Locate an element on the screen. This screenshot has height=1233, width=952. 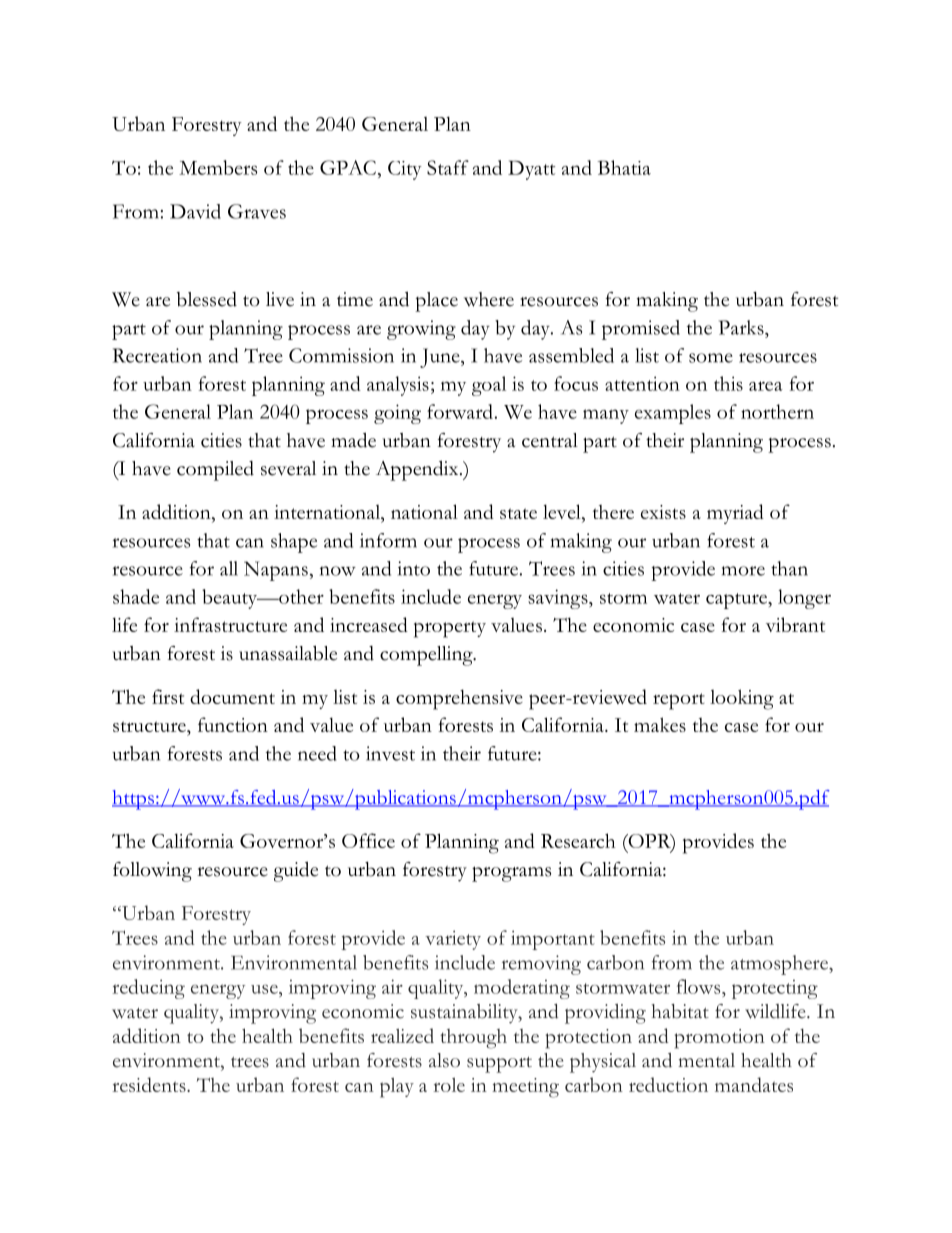
residents is located at coordinates (150, 1084).
